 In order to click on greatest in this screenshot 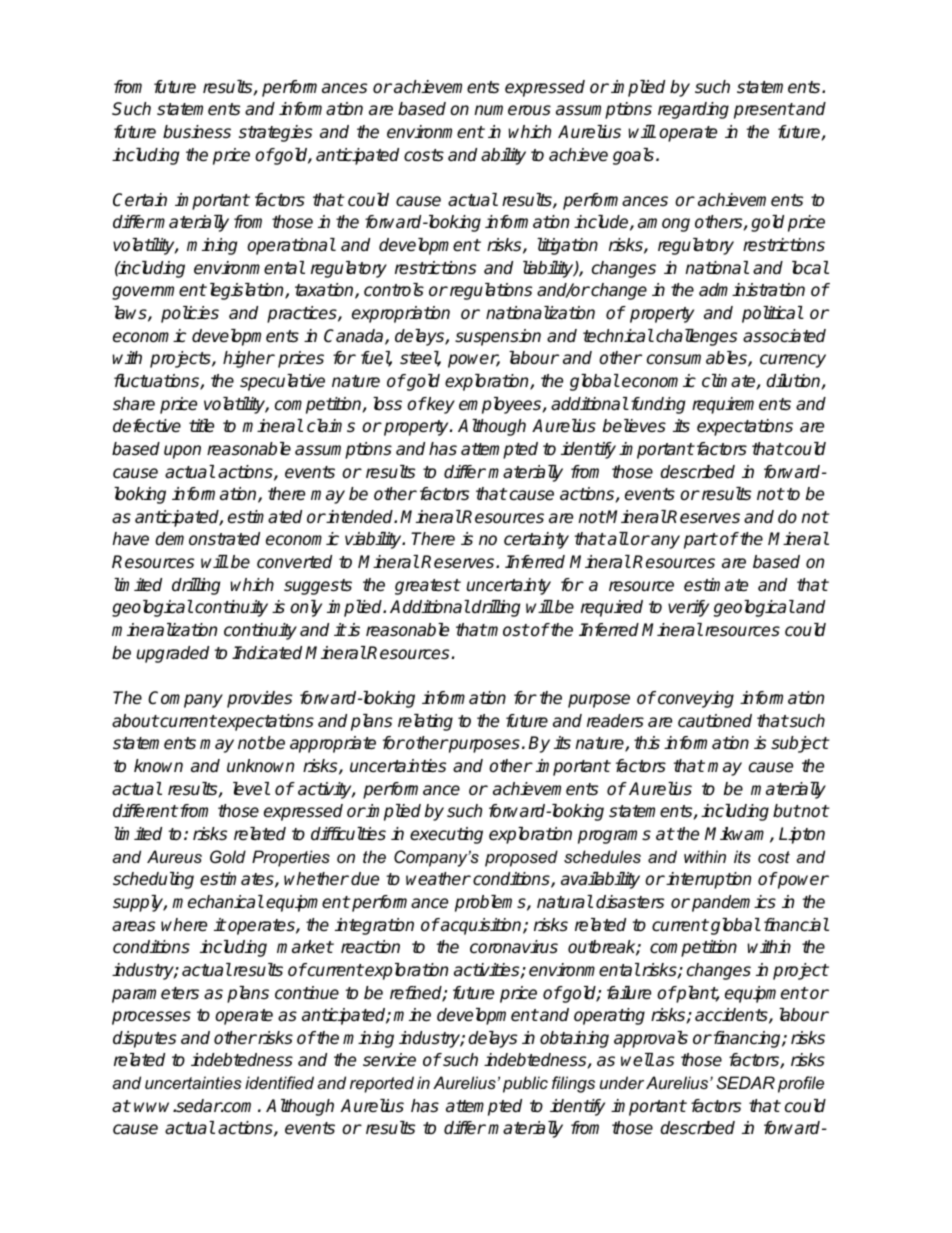, I will do `click(427, 587)`.
